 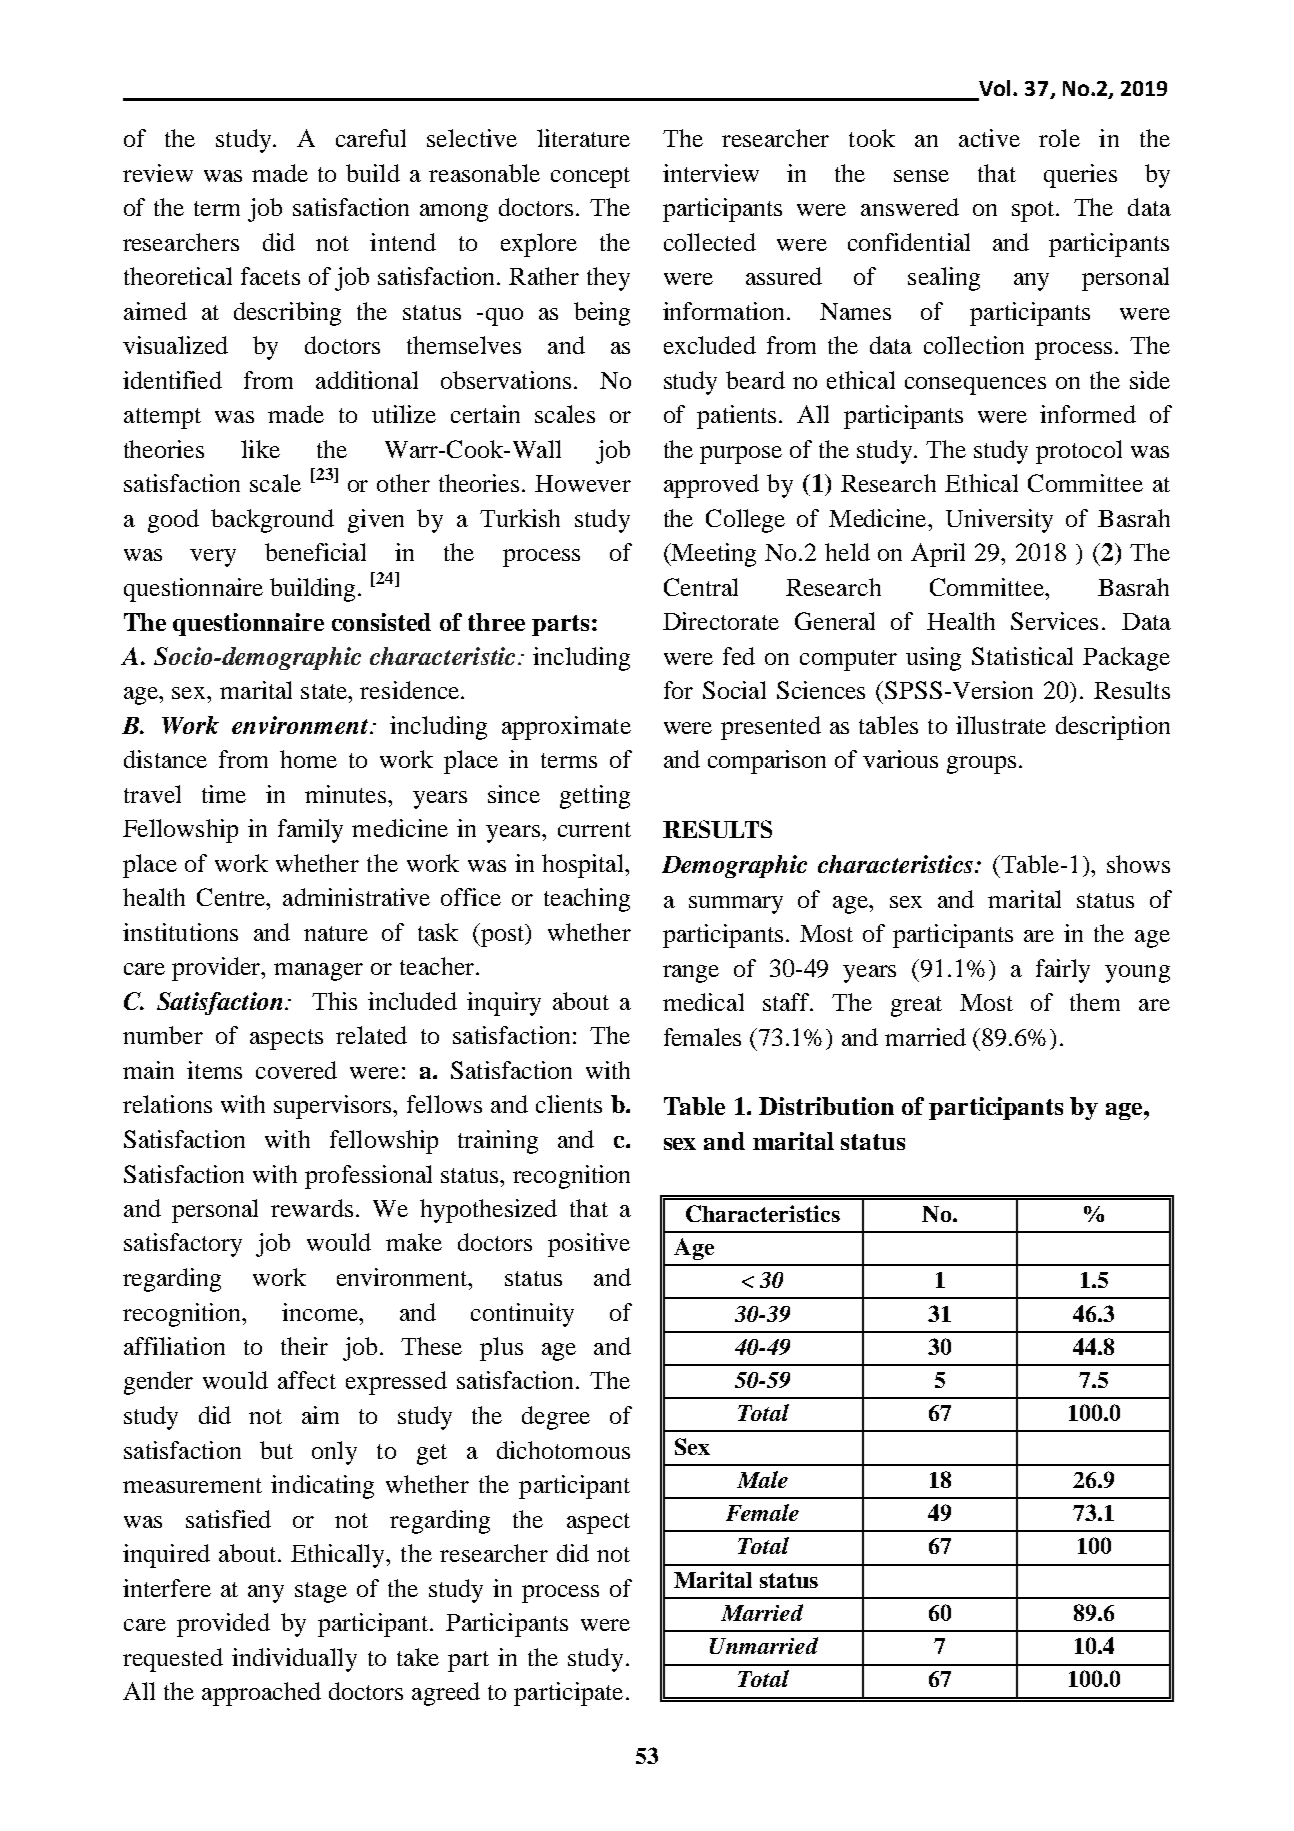 I want to click on University, so click(x=999, y=521).
